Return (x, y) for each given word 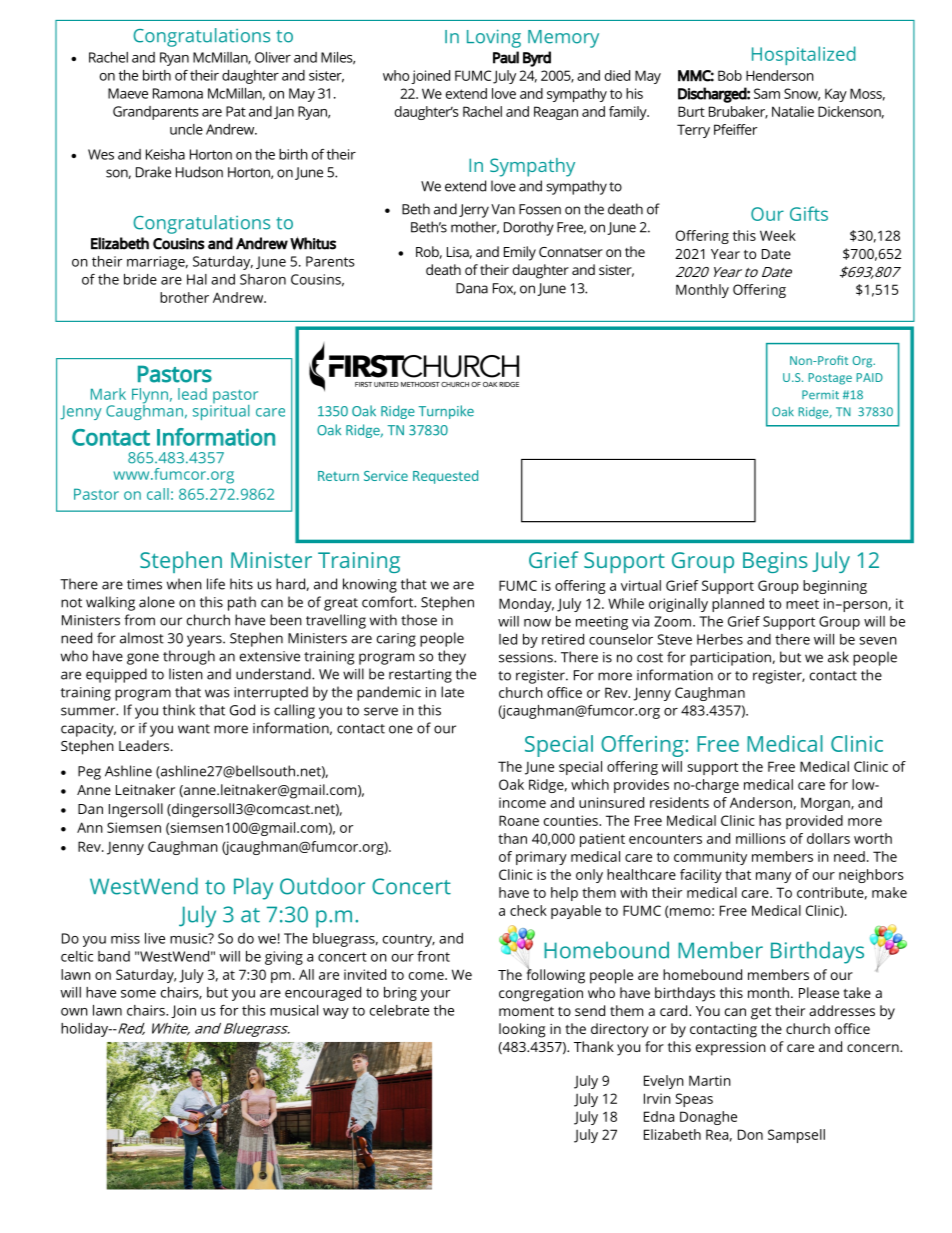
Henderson (780, 75)
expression (731, 1049)
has (770, 820)
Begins (775, 562)
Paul (506, 57)
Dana (472, 288)
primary (541, 858)
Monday (526, 605)
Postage (830, 379)
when (184, 584)
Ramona (178, 93)
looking (522, 1030)
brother (184, 297)
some (138, 994)
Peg (89, 773)
